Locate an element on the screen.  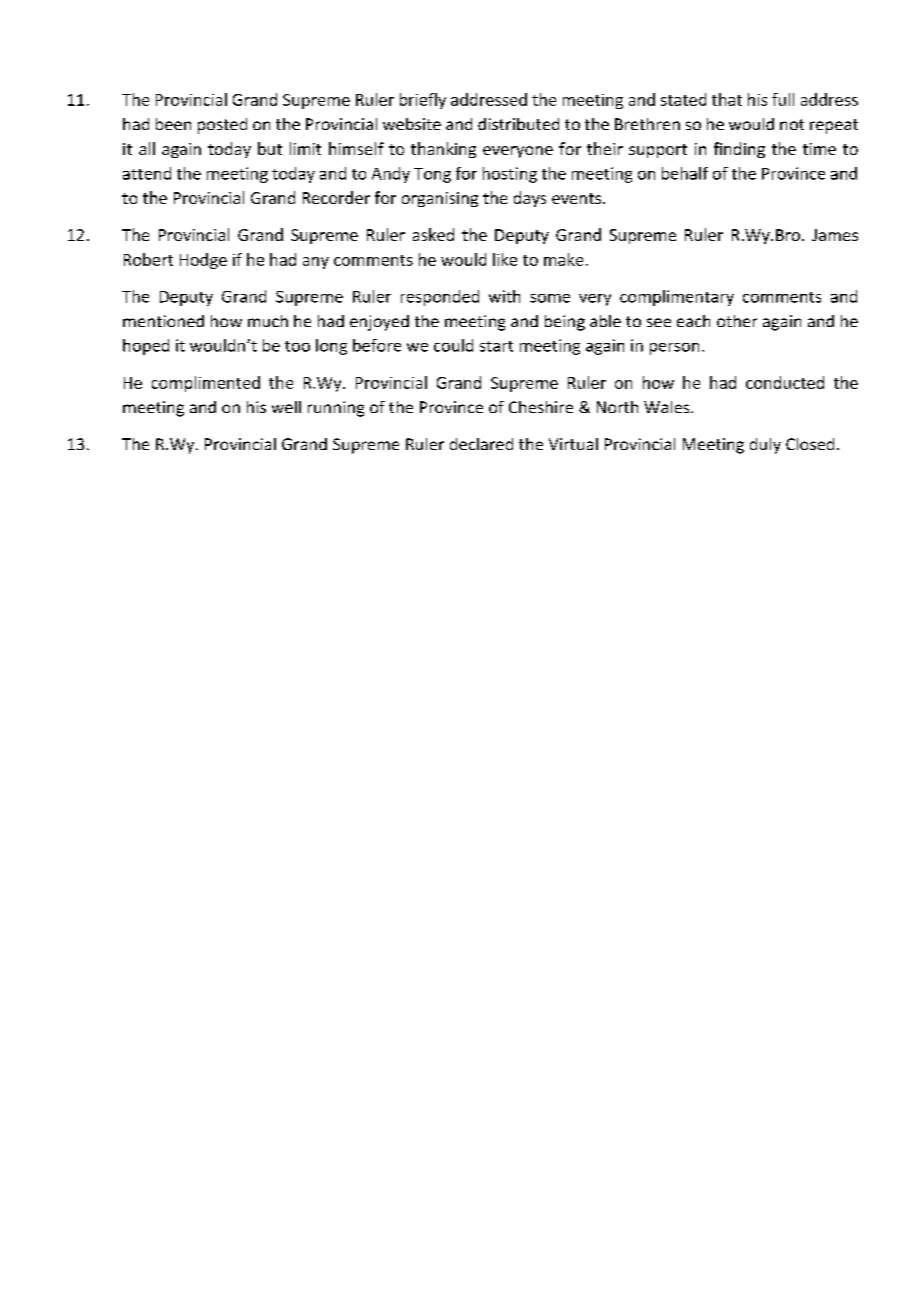
well is located at coordinates (286, 407).
